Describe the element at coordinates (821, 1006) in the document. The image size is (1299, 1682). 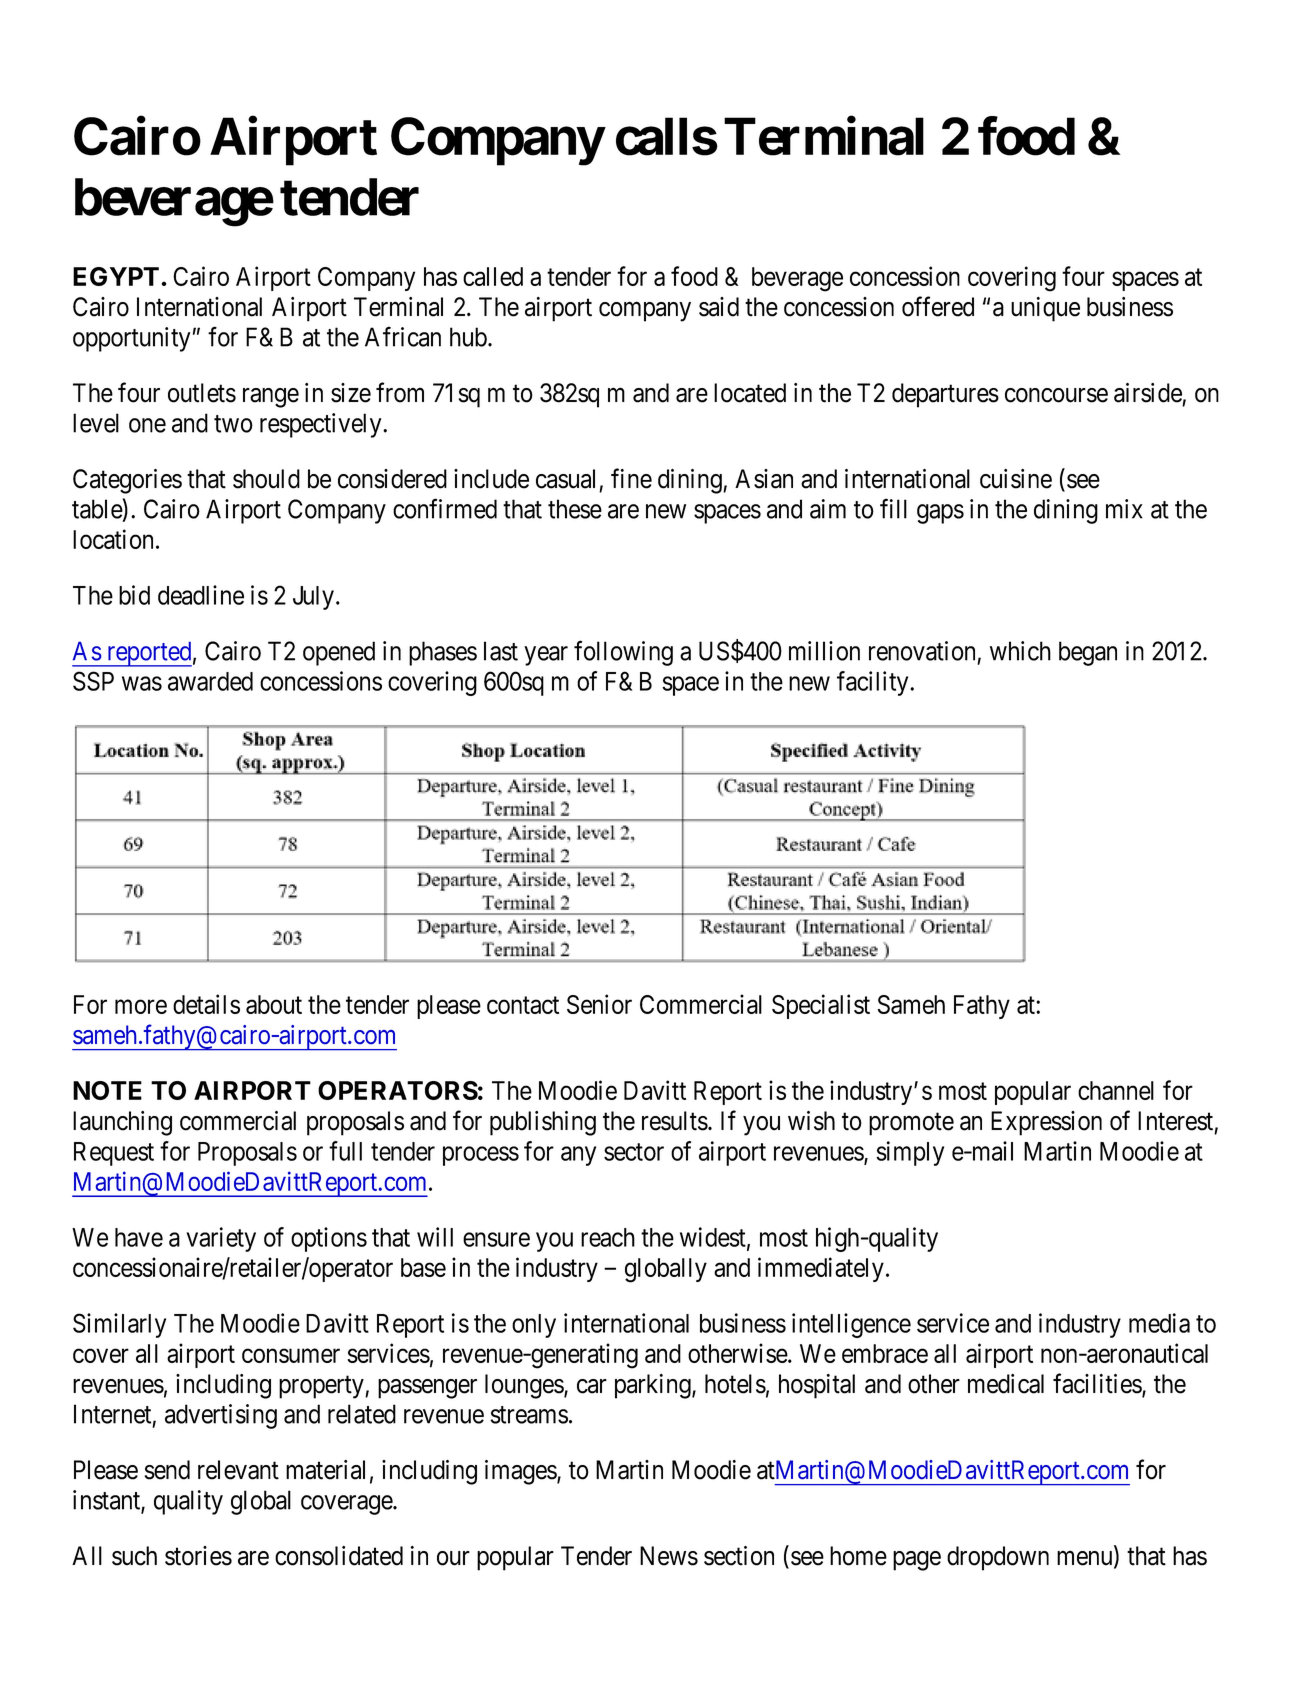
I see `Specialist` at that location.
